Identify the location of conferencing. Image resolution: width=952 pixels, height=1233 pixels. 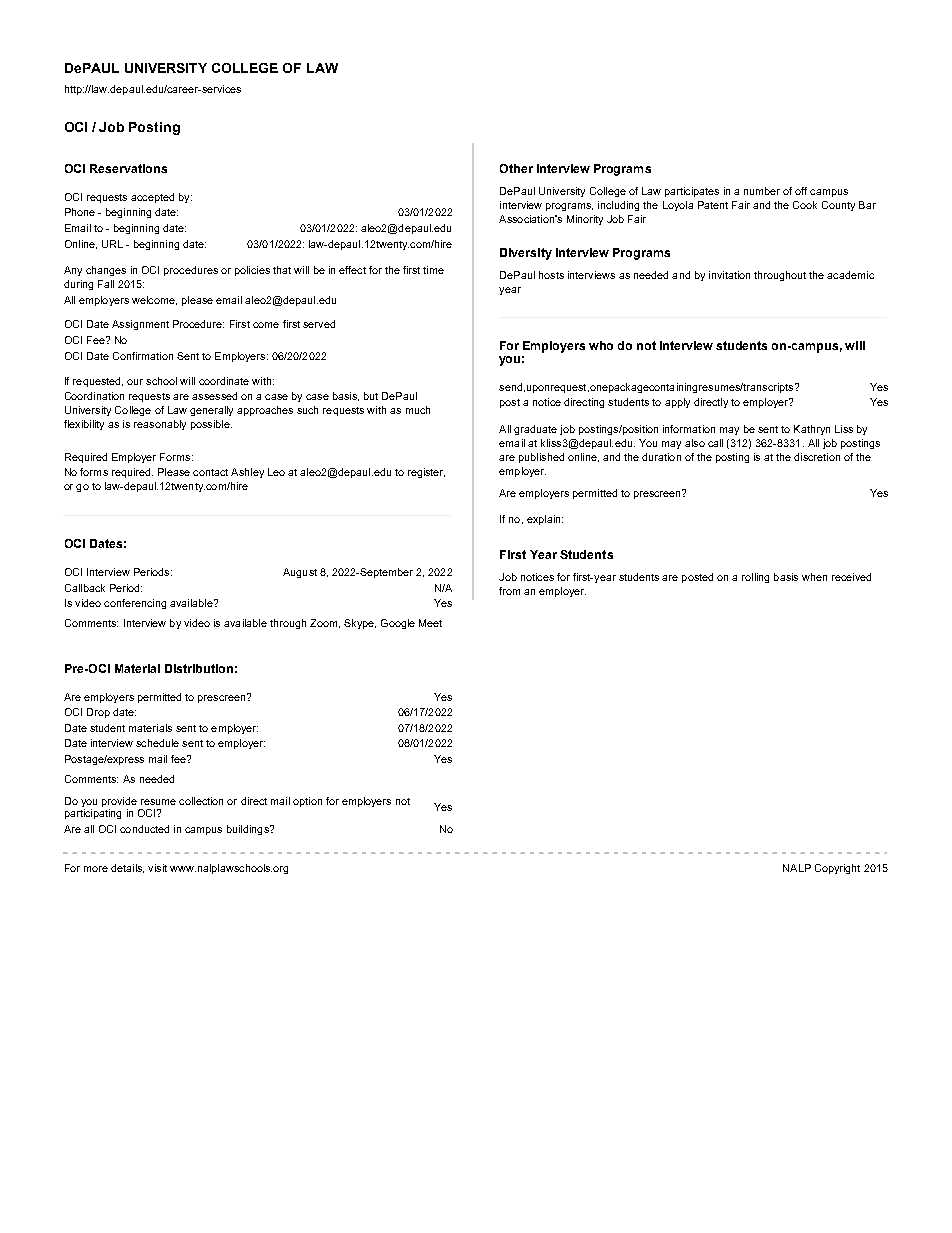
(135, 604).
